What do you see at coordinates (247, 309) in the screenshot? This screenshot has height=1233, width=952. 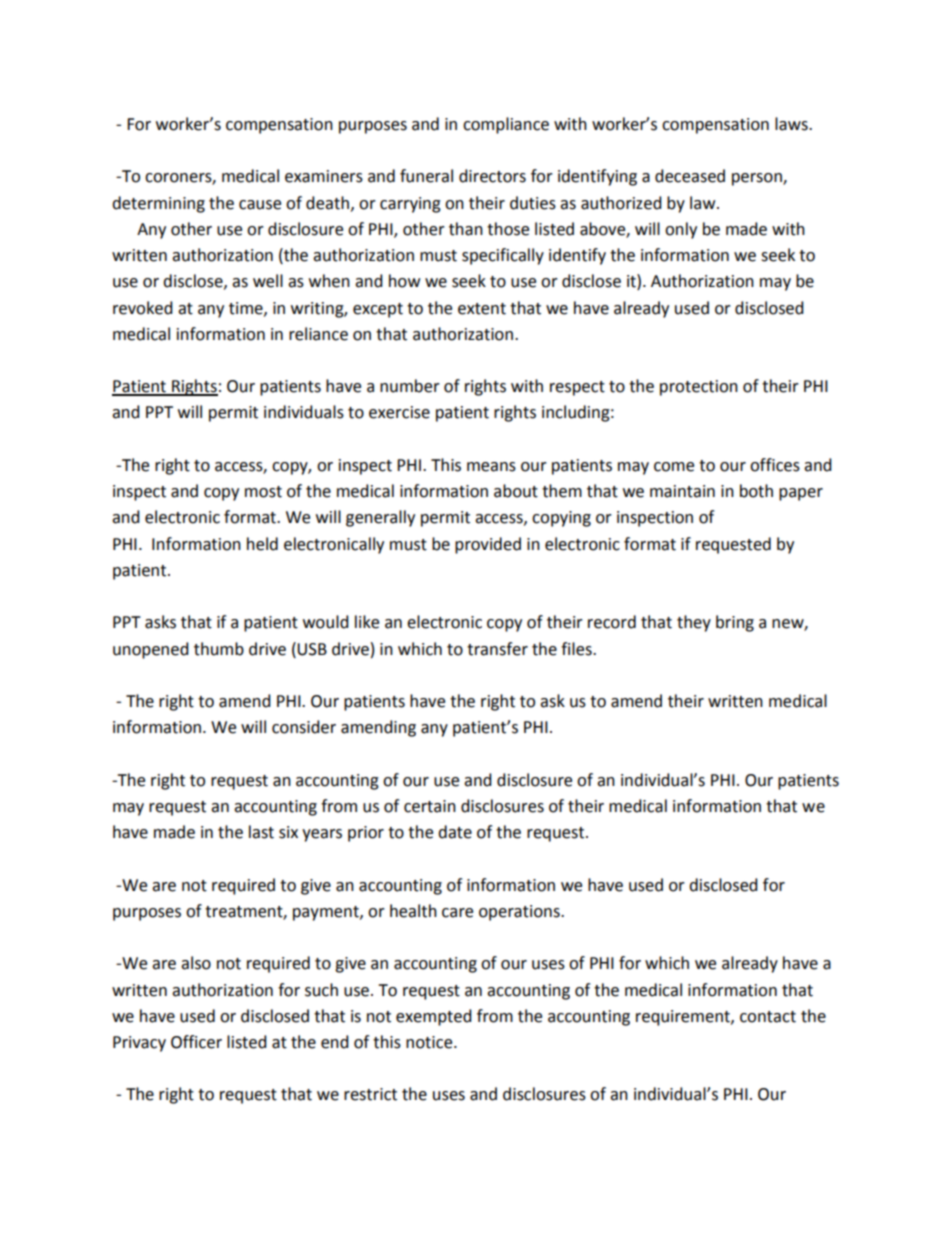 I see `time` at bounding box center [247, 309].
